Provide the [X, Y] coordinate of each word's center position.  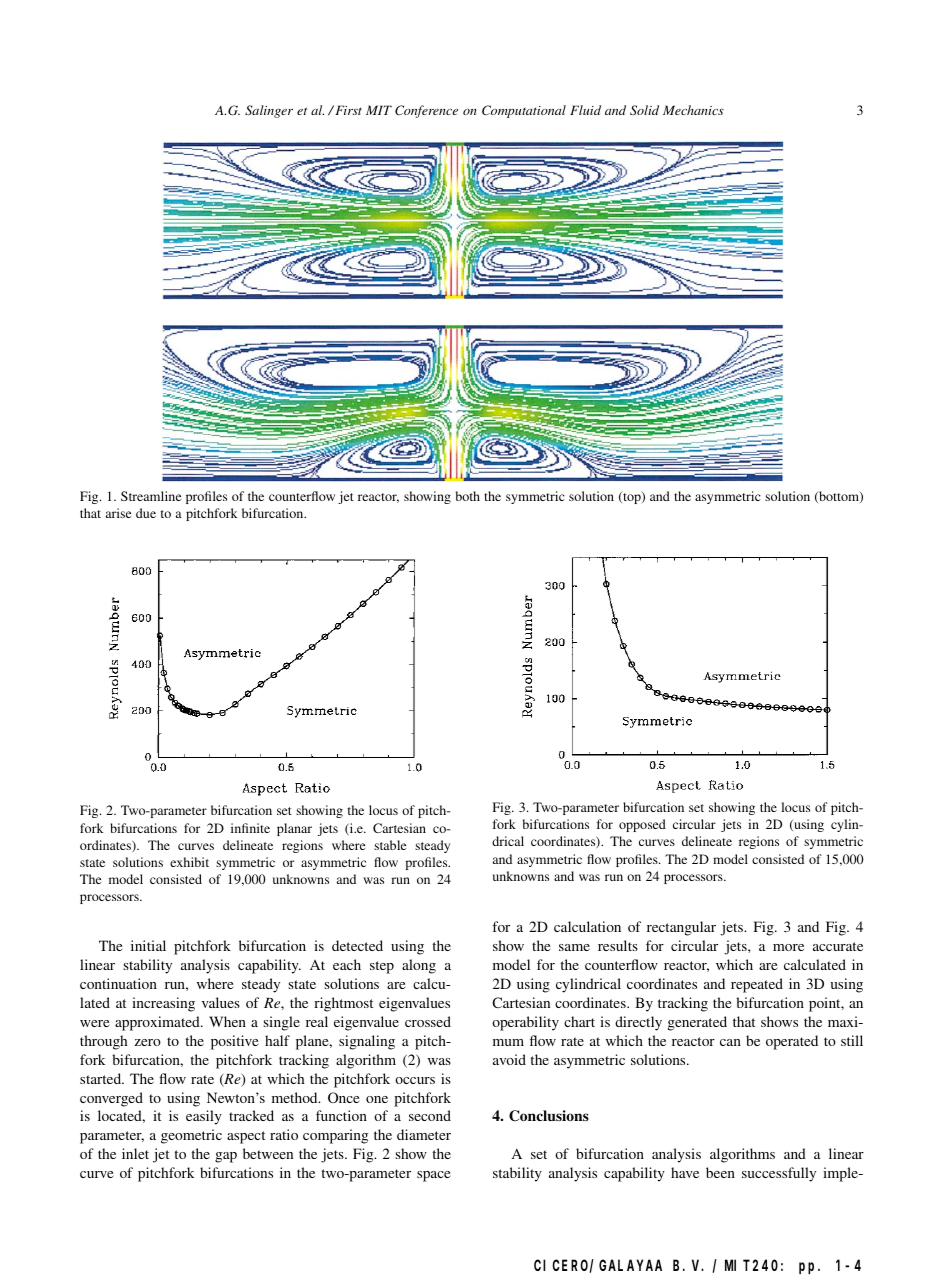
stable [390, 845]
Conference [426, 111]
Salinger [269, 111]
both [468, 496]
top [632, 497]
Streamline [151, 496]
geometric [191, 1136]
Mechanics [693, 110]
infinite [250, 828]
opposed [642, 825]
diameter [424, 1134]
